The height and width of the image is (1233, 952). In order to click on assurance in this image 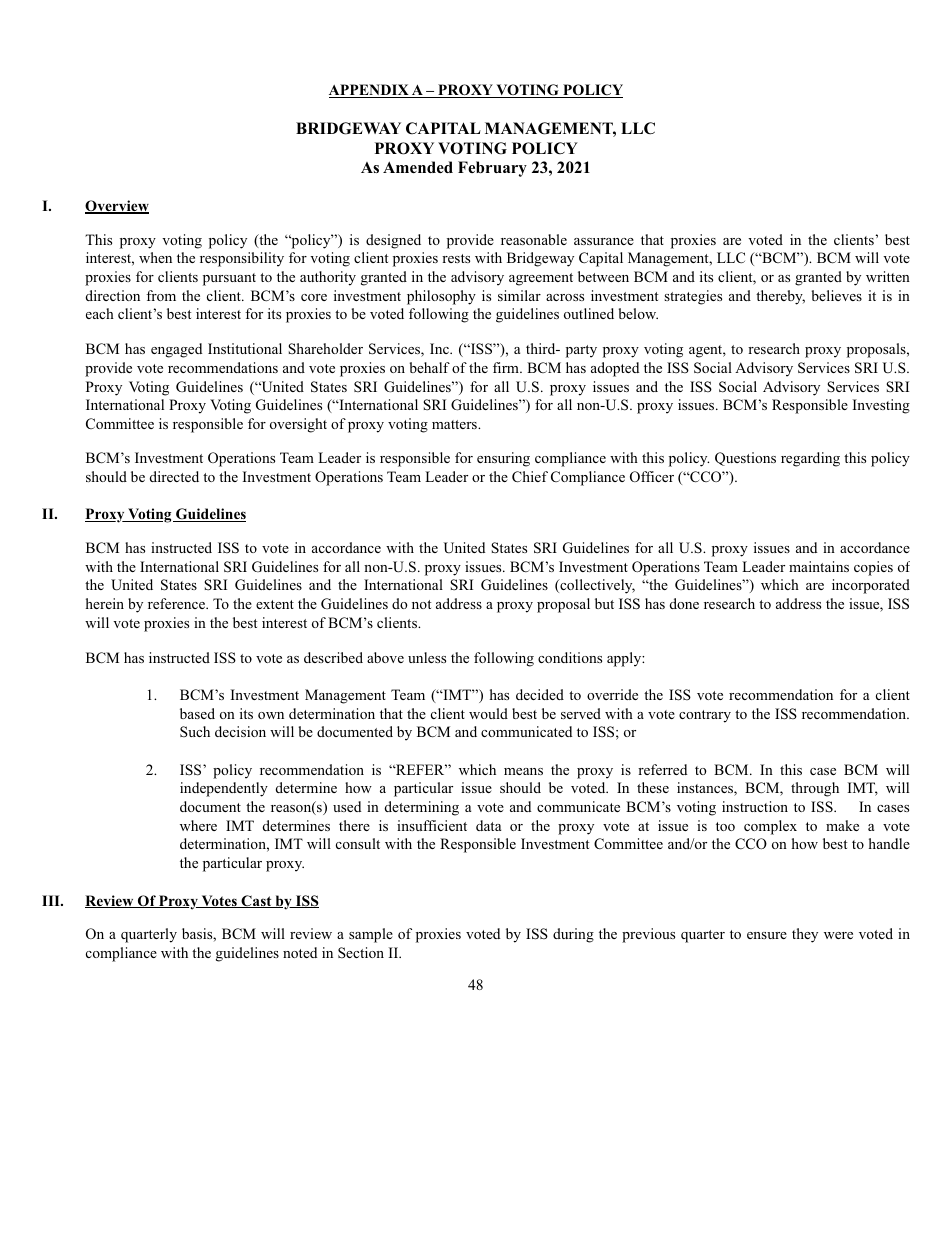, I will do `click(604, 241)`.
